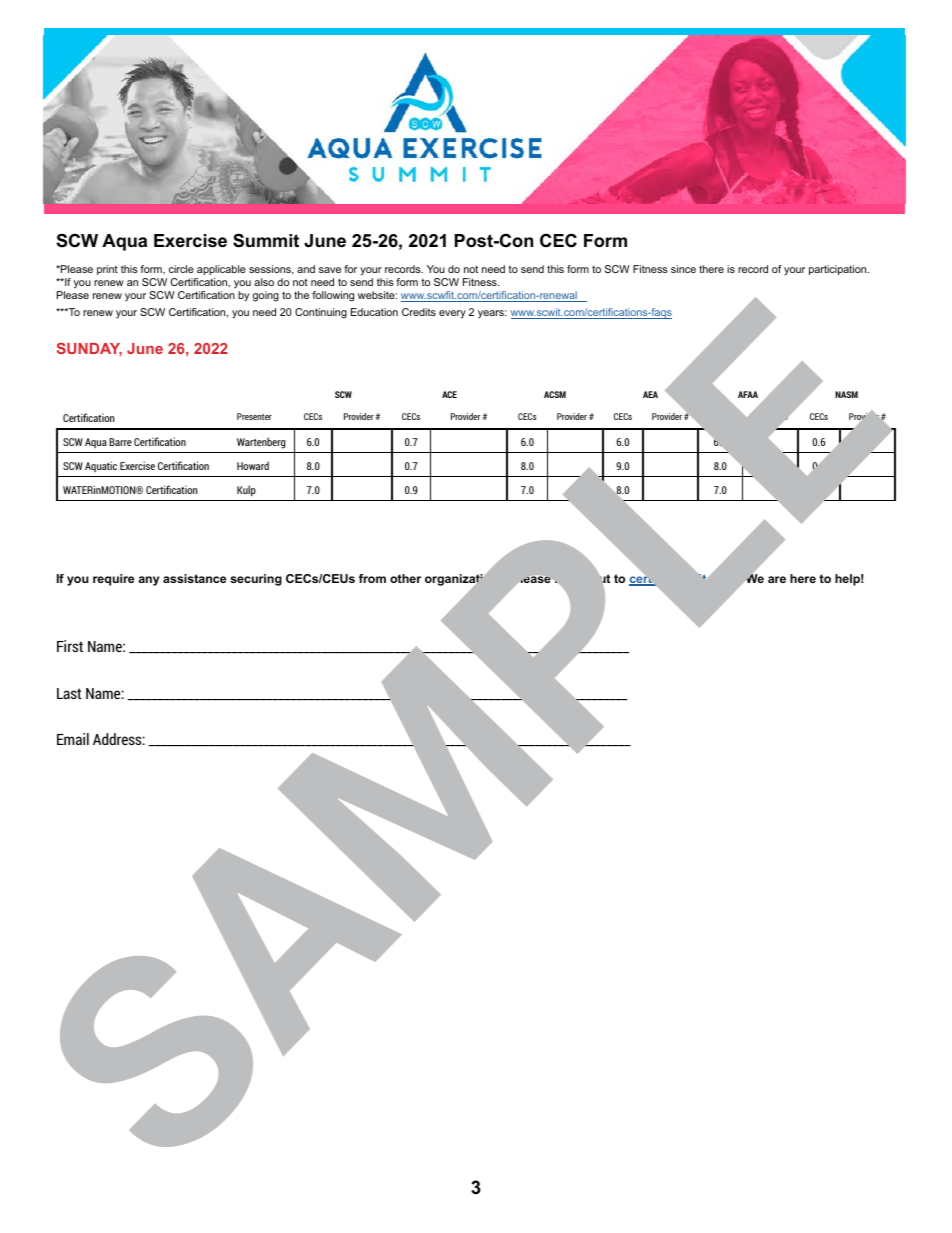 This document has height=1233, width=952. Describe the element at coordinates (181, 269) in the document. I see `circle` at that location.
